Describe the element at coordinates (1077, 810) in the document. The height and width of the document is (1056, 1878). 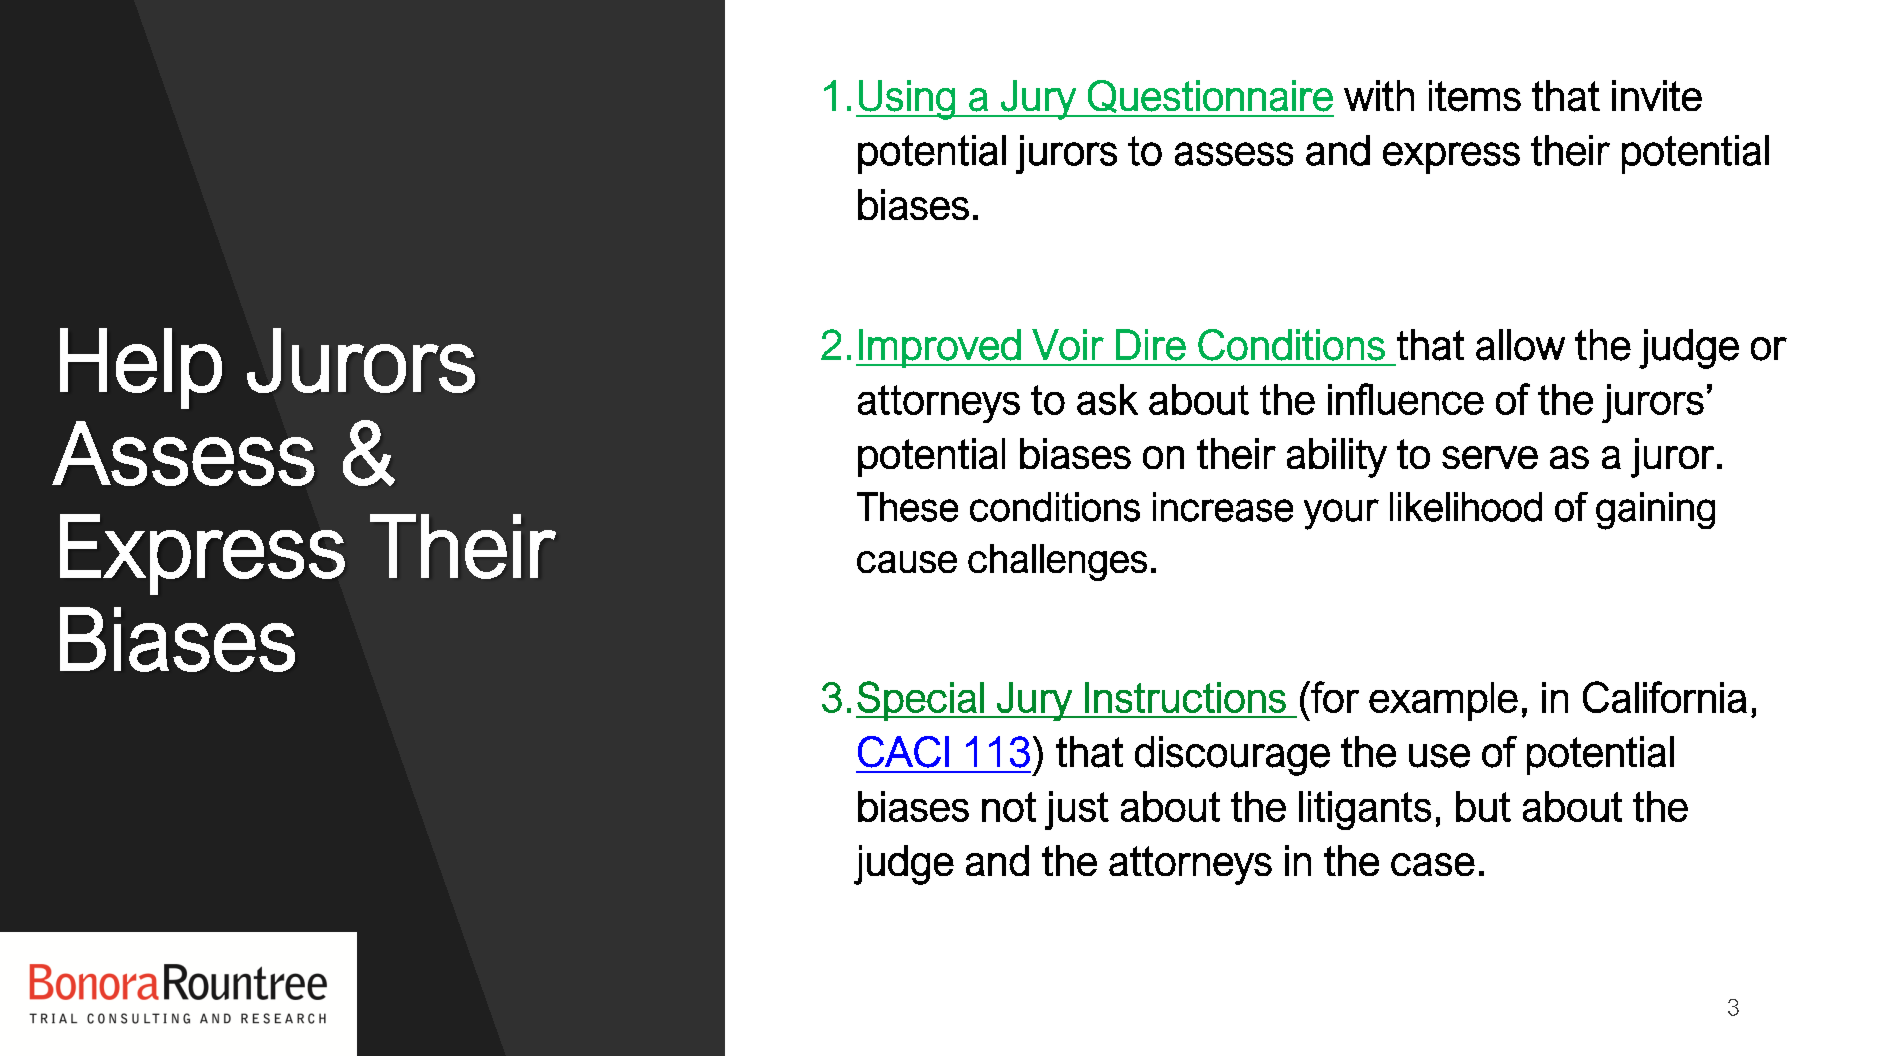
I see `just` at that location.
